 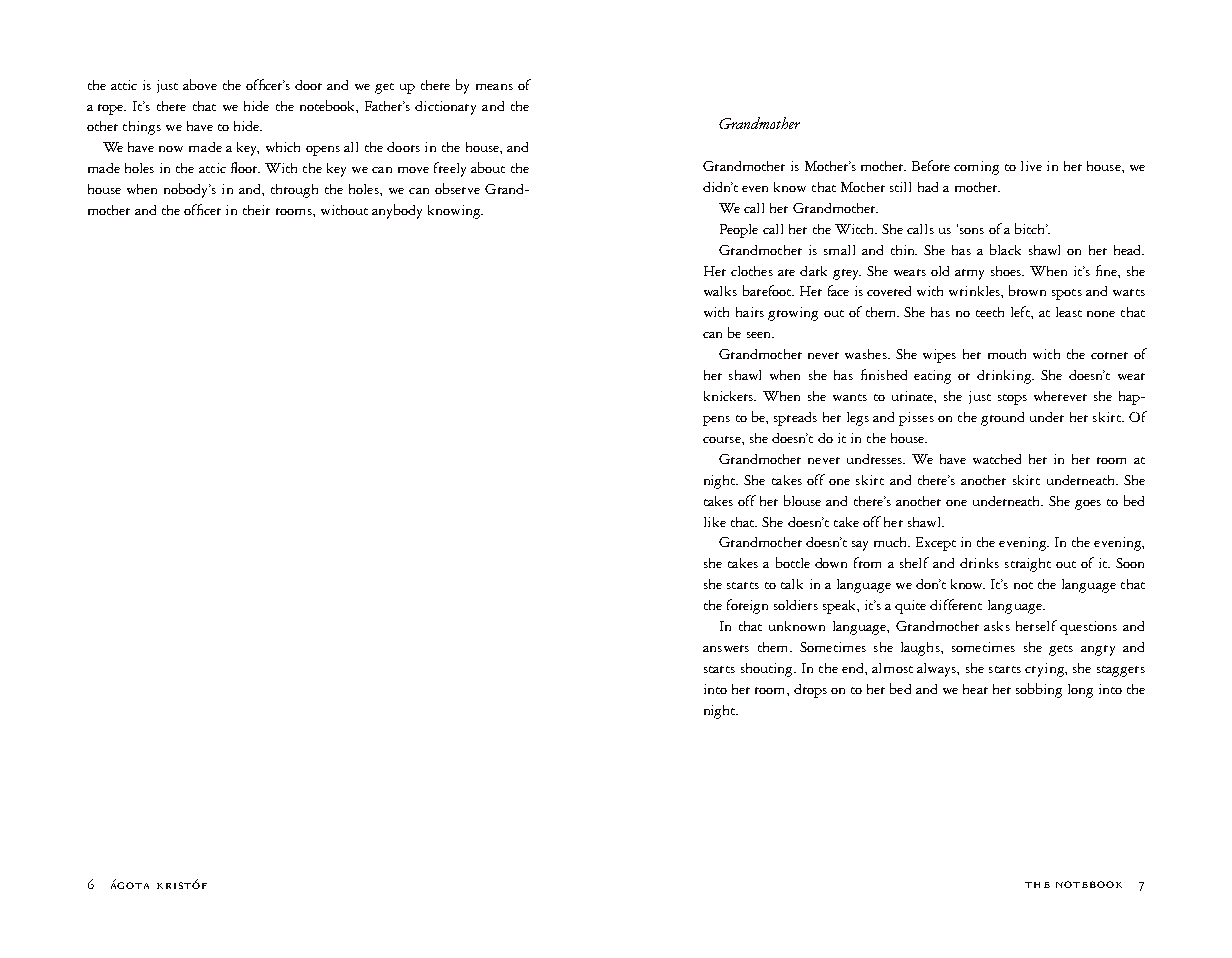 What do you see at coordinates (726, 648) in the page?
I see `answers` at bounding box center [726, 648].
